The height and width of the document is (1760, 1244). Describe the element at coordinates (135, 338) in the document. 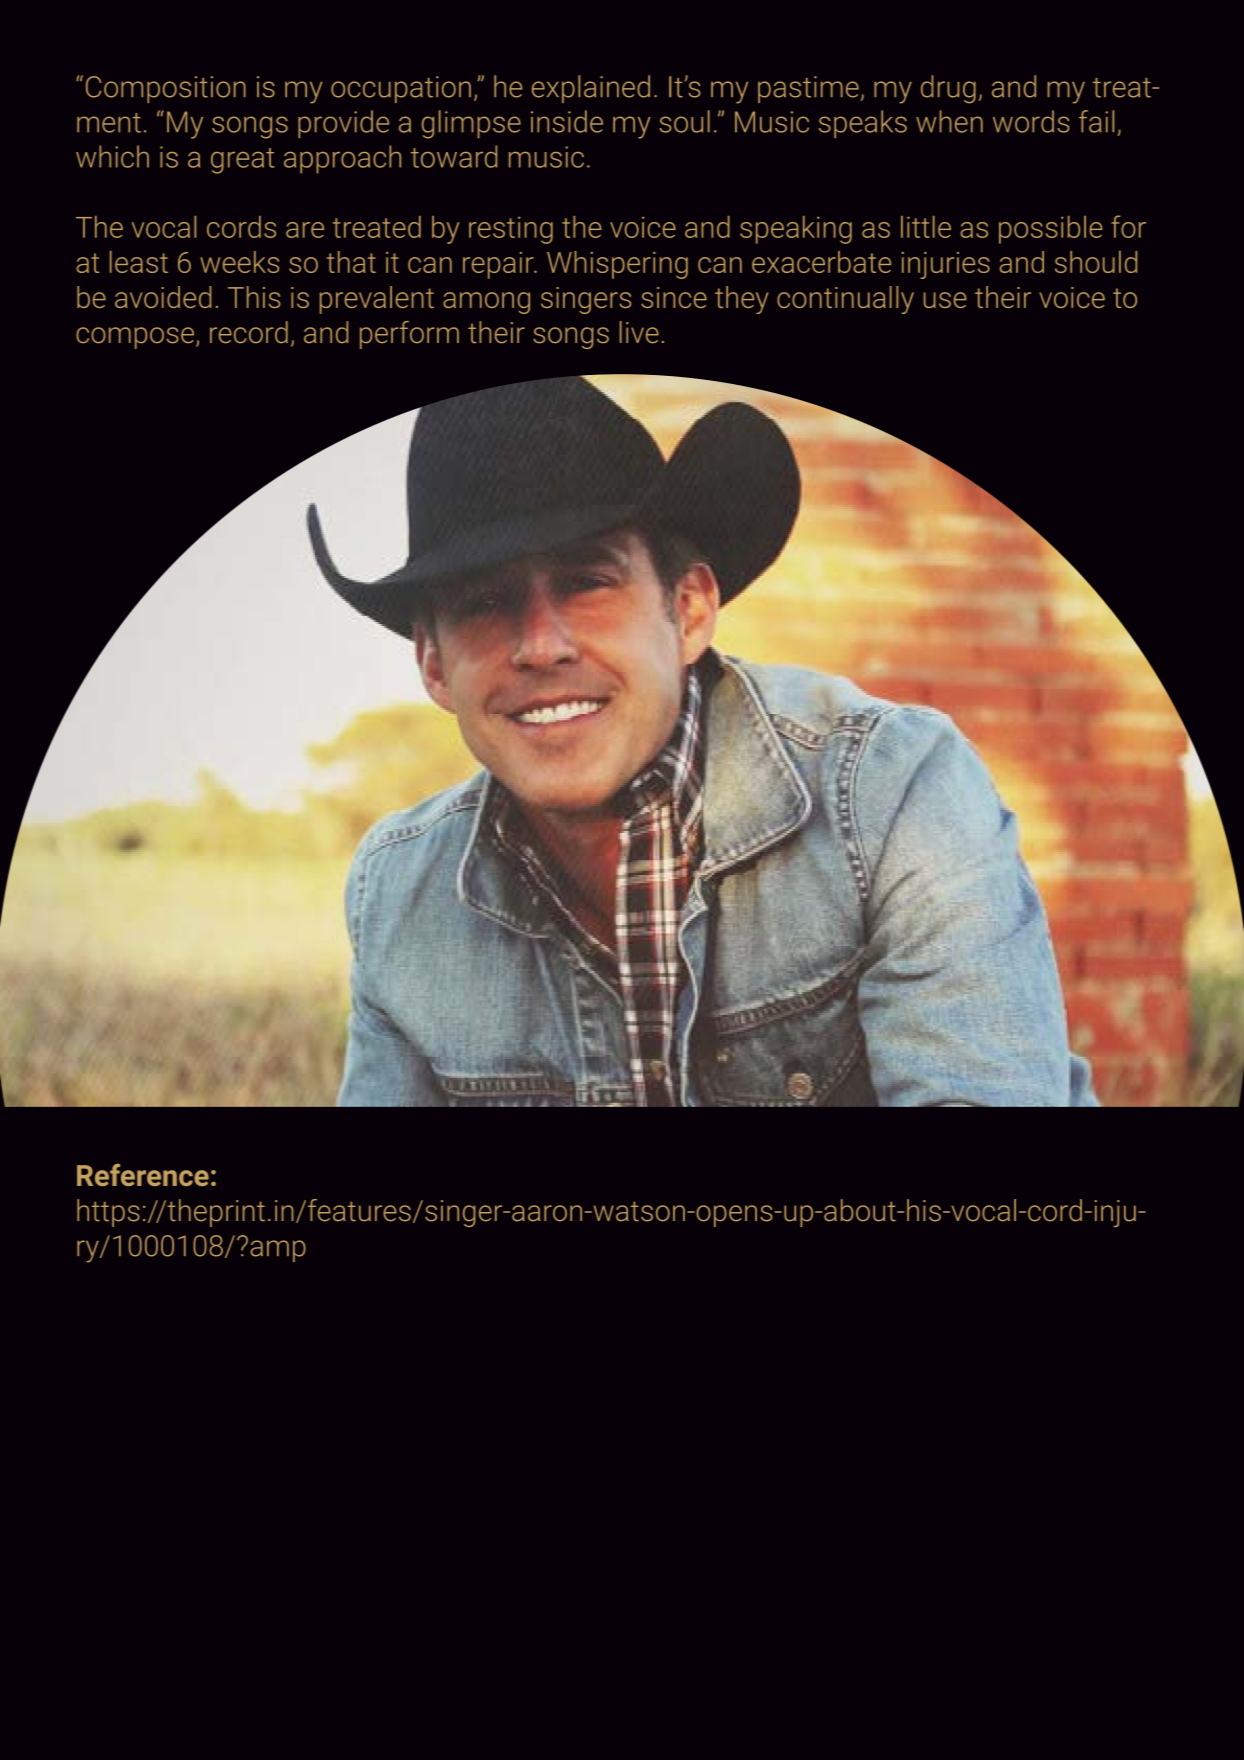

I see `compose` at that location.
